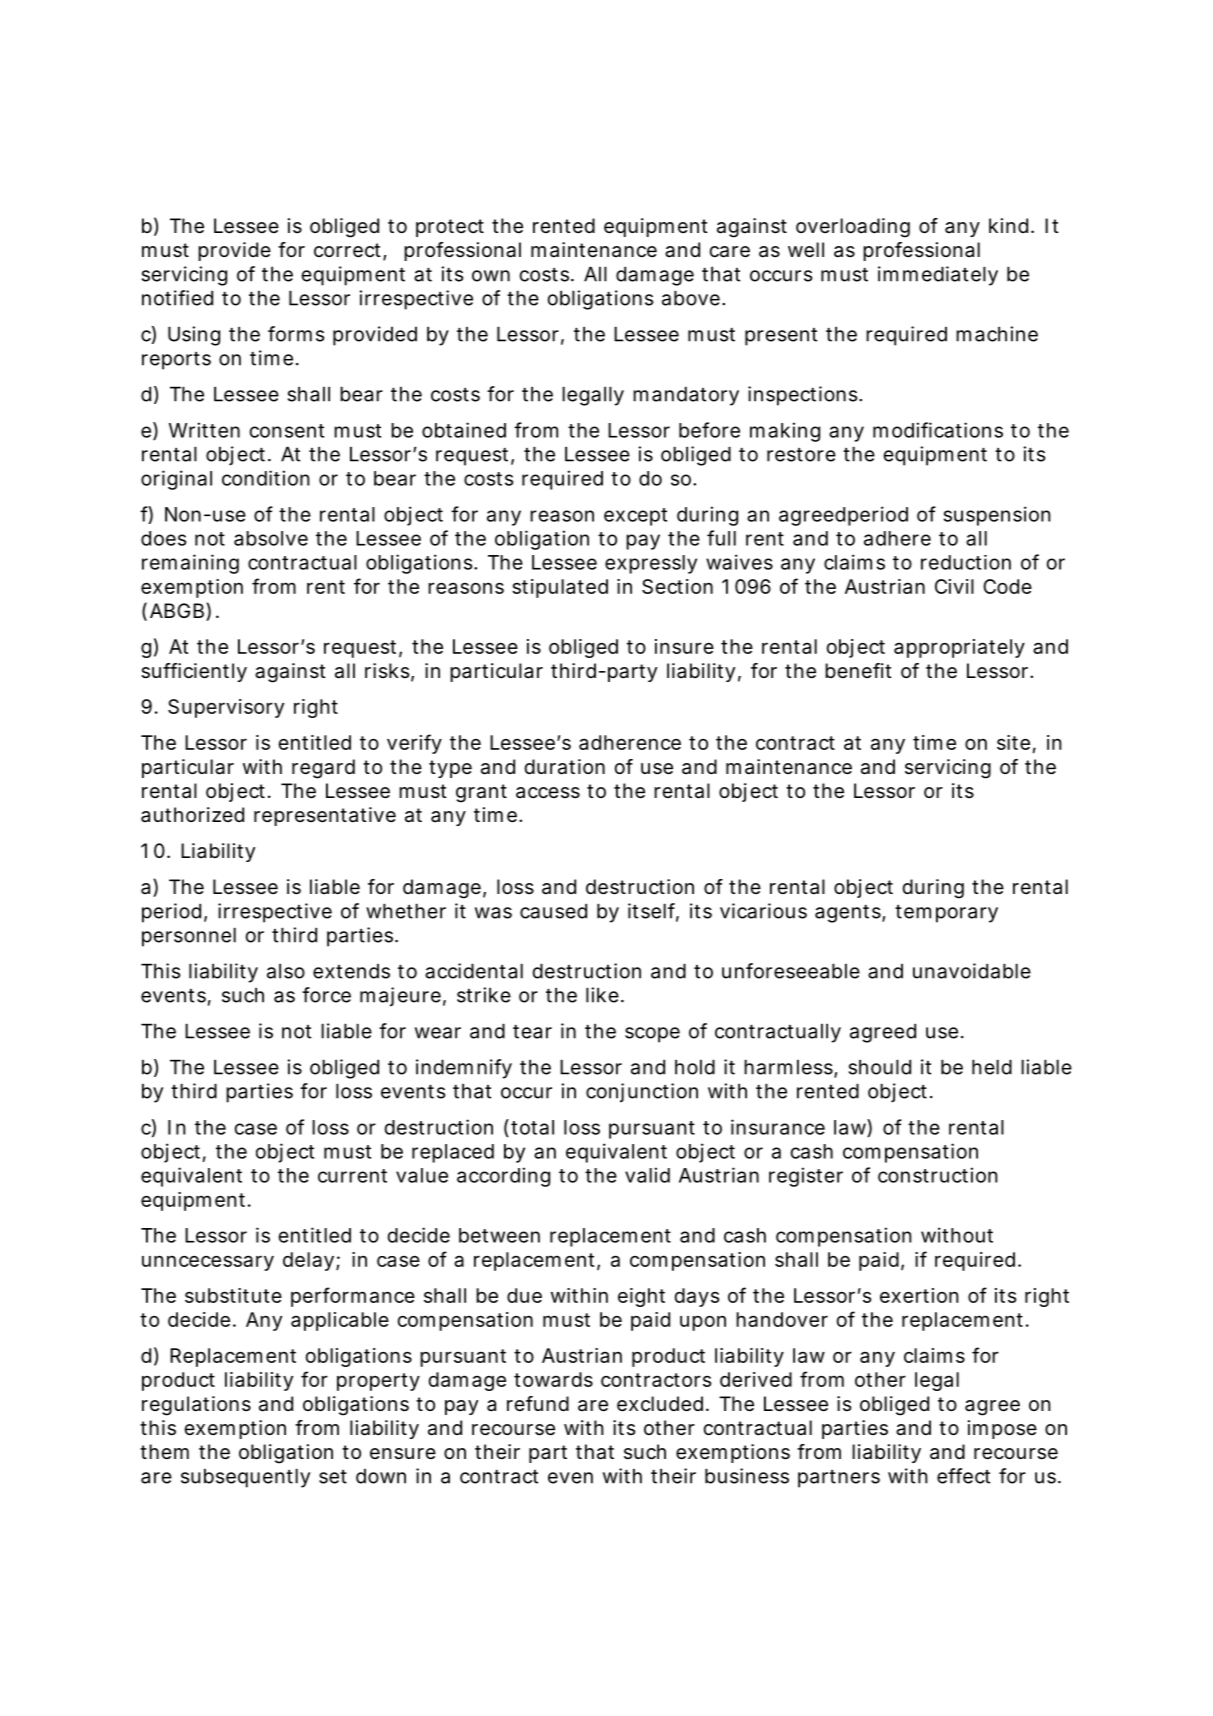  What do you see at coordinates (560, 588) in the screenshot?
I see `stipulated` at bounding box center [560, 588].
